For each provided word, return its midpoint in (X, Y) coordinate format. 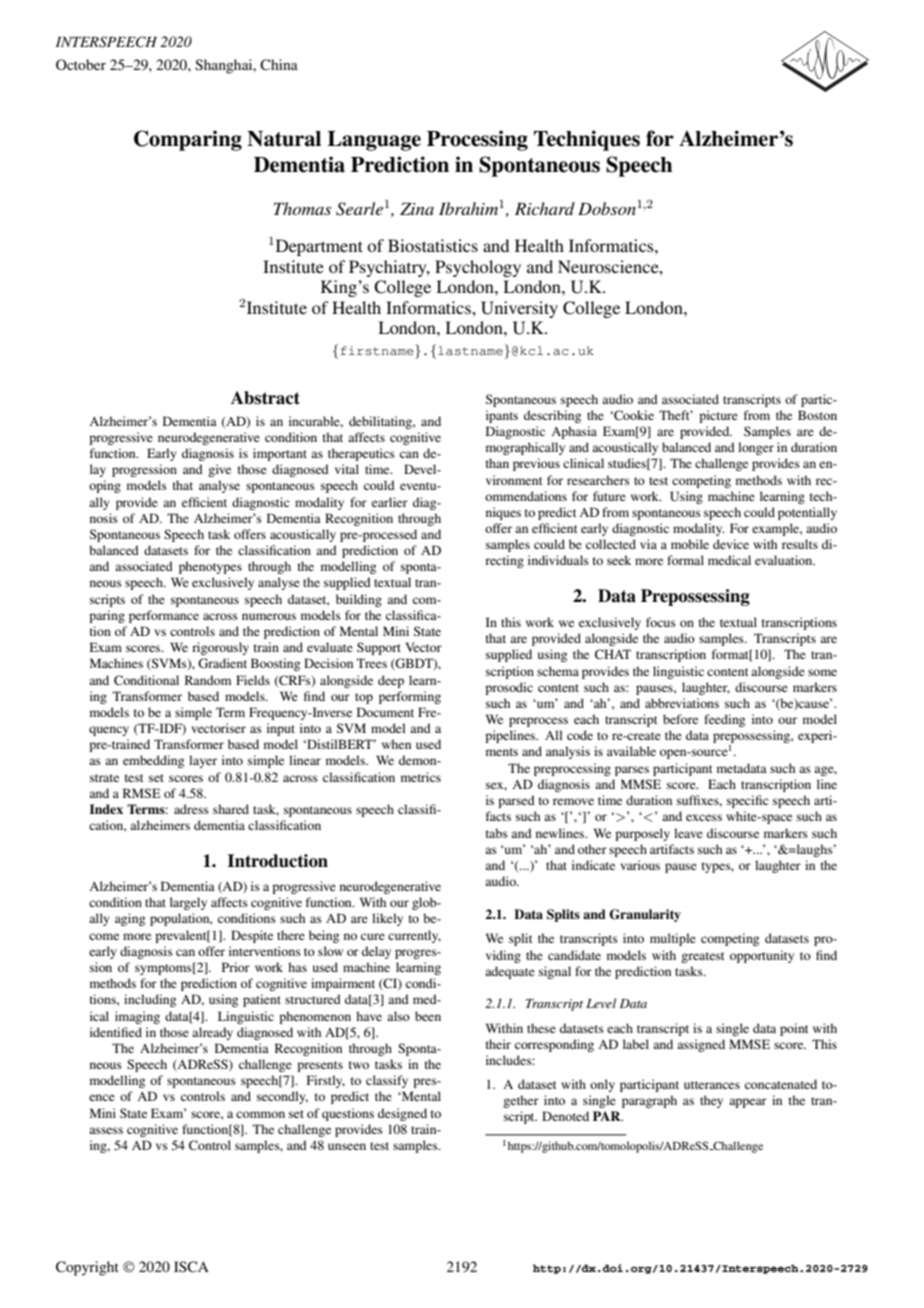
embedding (153, 761)
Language (374, 141)
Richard (545, 208)
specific (747, 801)
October (81, 64)
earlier (390, 502)
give (219, 470)
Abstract (265, 398)
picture (718, 416)
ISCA (191, 1266)
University (519, 309)
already (212, 1033)
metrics (421, 777)
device (731, 544)
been (428, 1016)
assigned (701, 1045)
